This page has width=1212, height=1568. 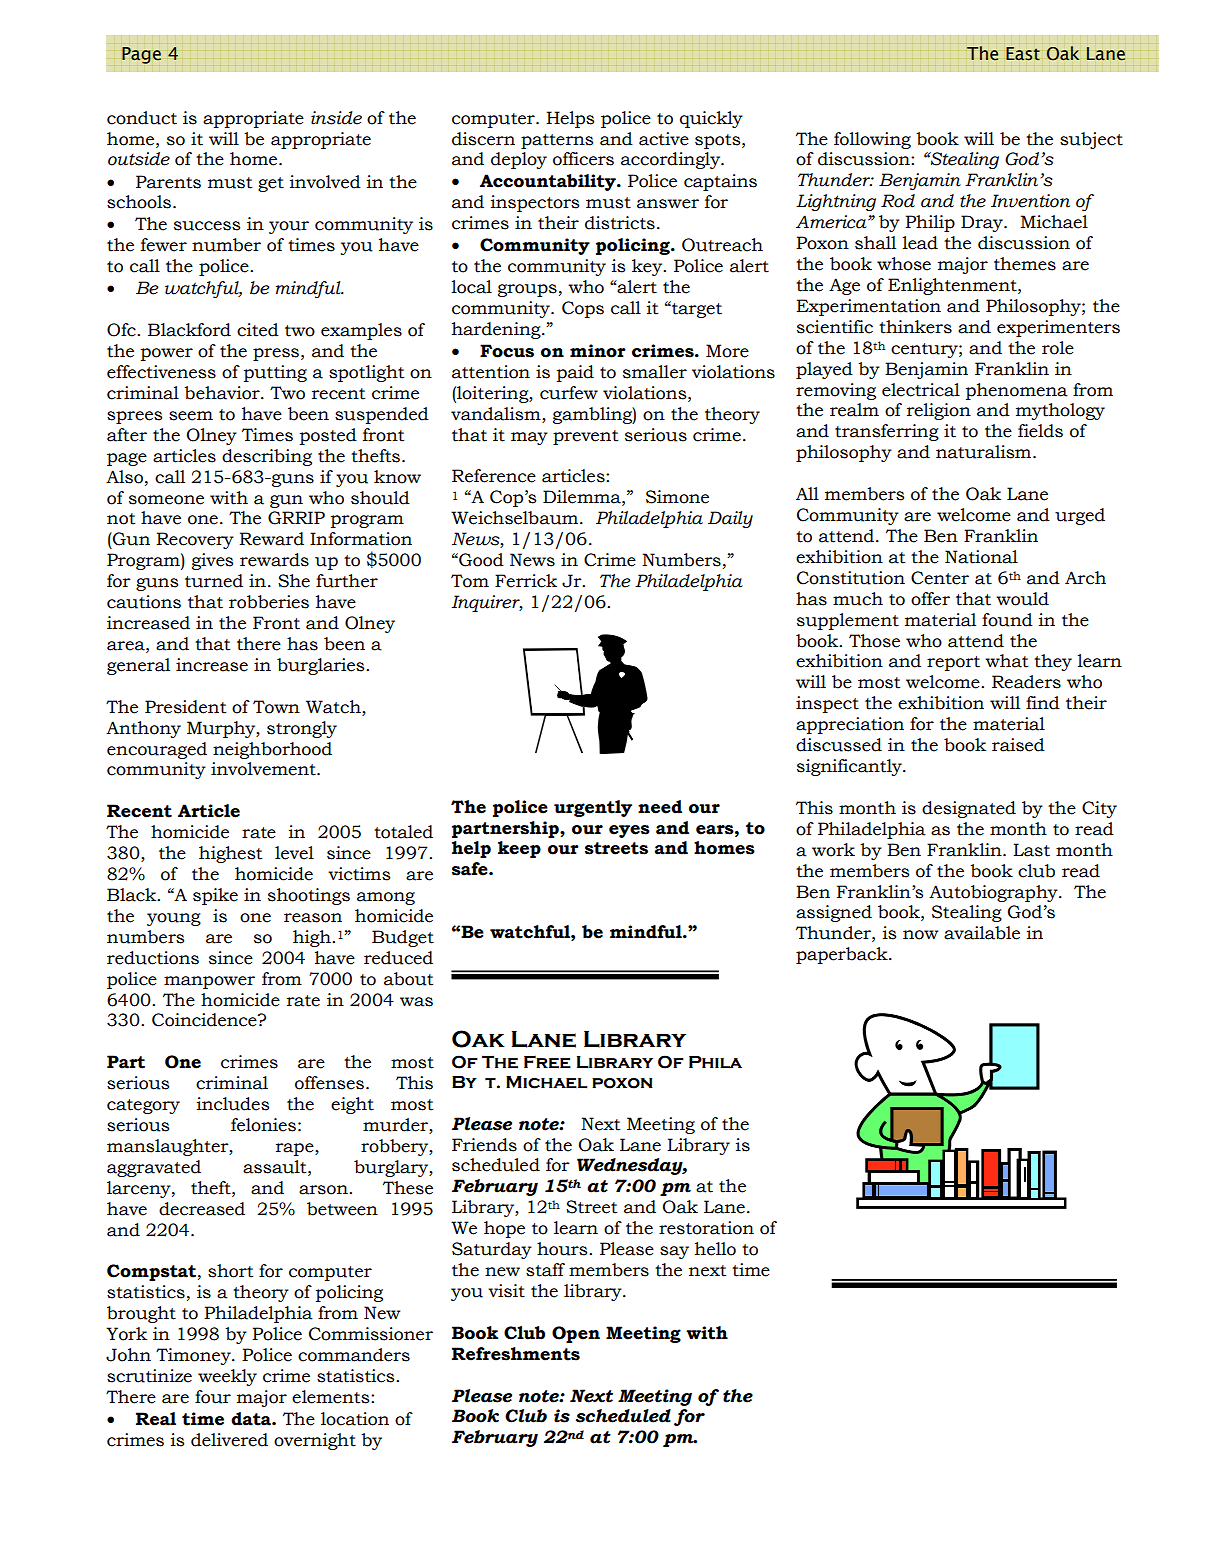 I want to click on neighborhood, so click(x=272, y=750).
